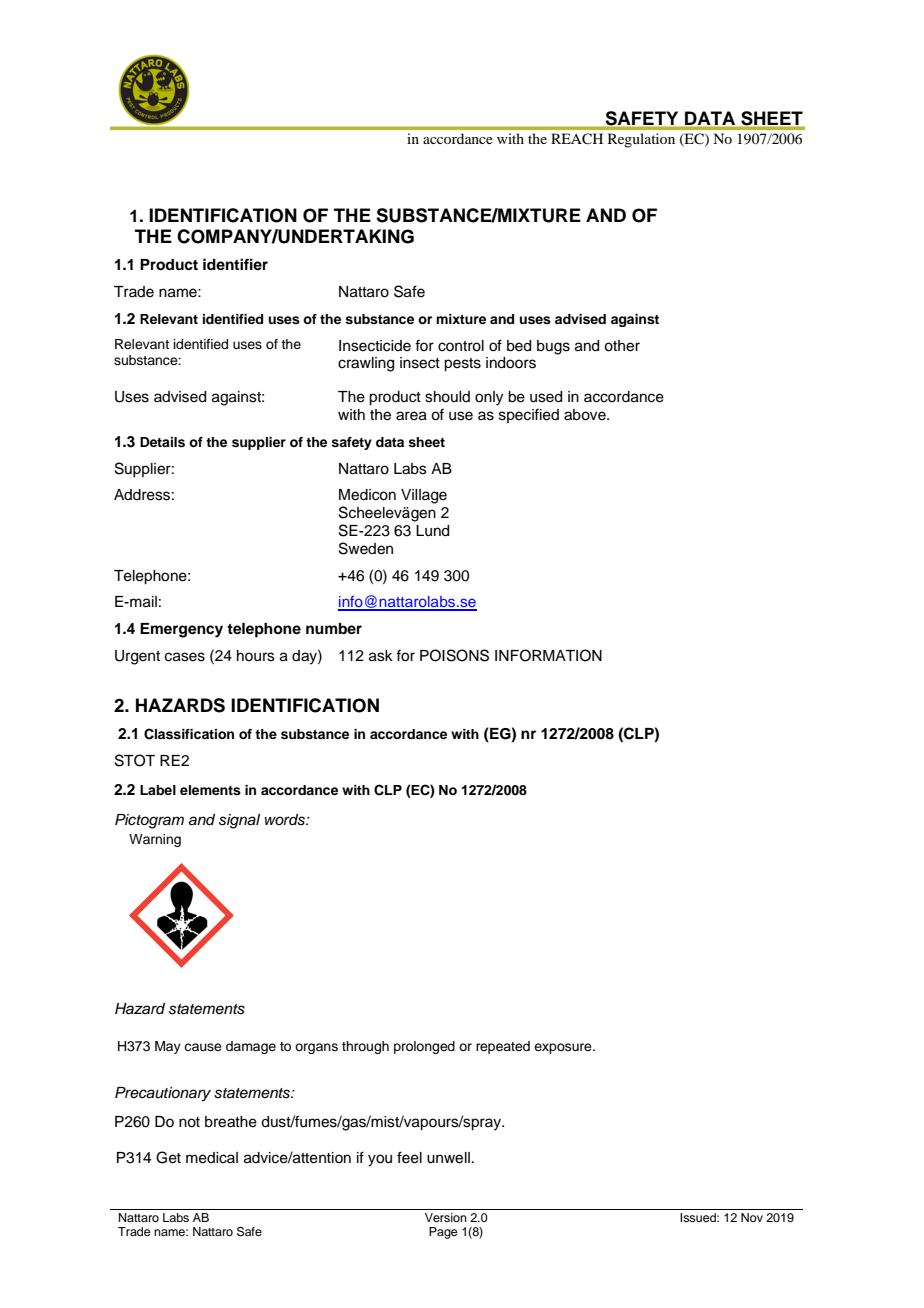 The width and height of the screenshot is (924, 1308). What do you see at coordinates (239, 821) in the screenshot?
I see `signal` at bounding box center [239, 821].
